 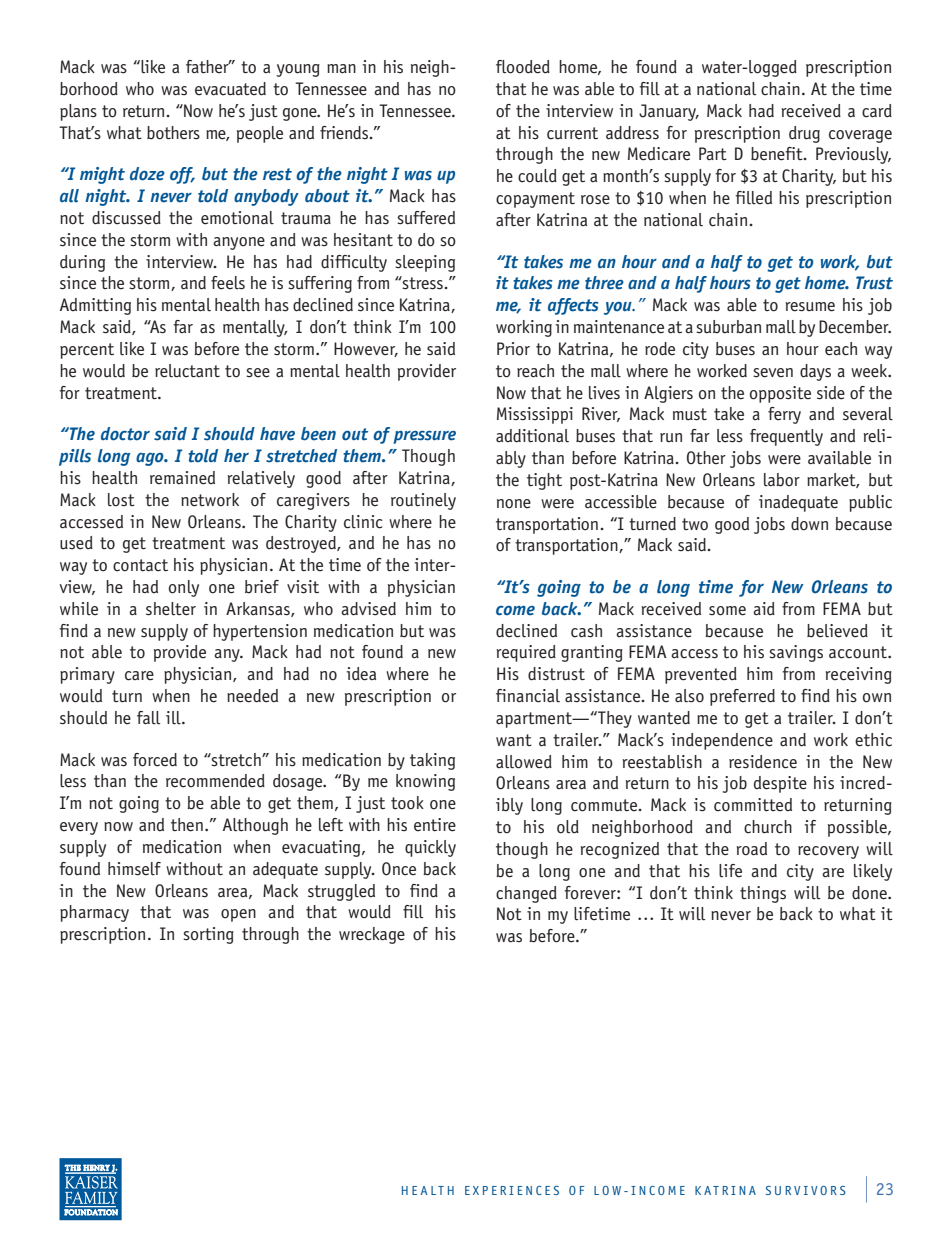 What do you see at coordinates (804, 134) in the screenshot?
I see `drug` at bounding box center [804, 134].
